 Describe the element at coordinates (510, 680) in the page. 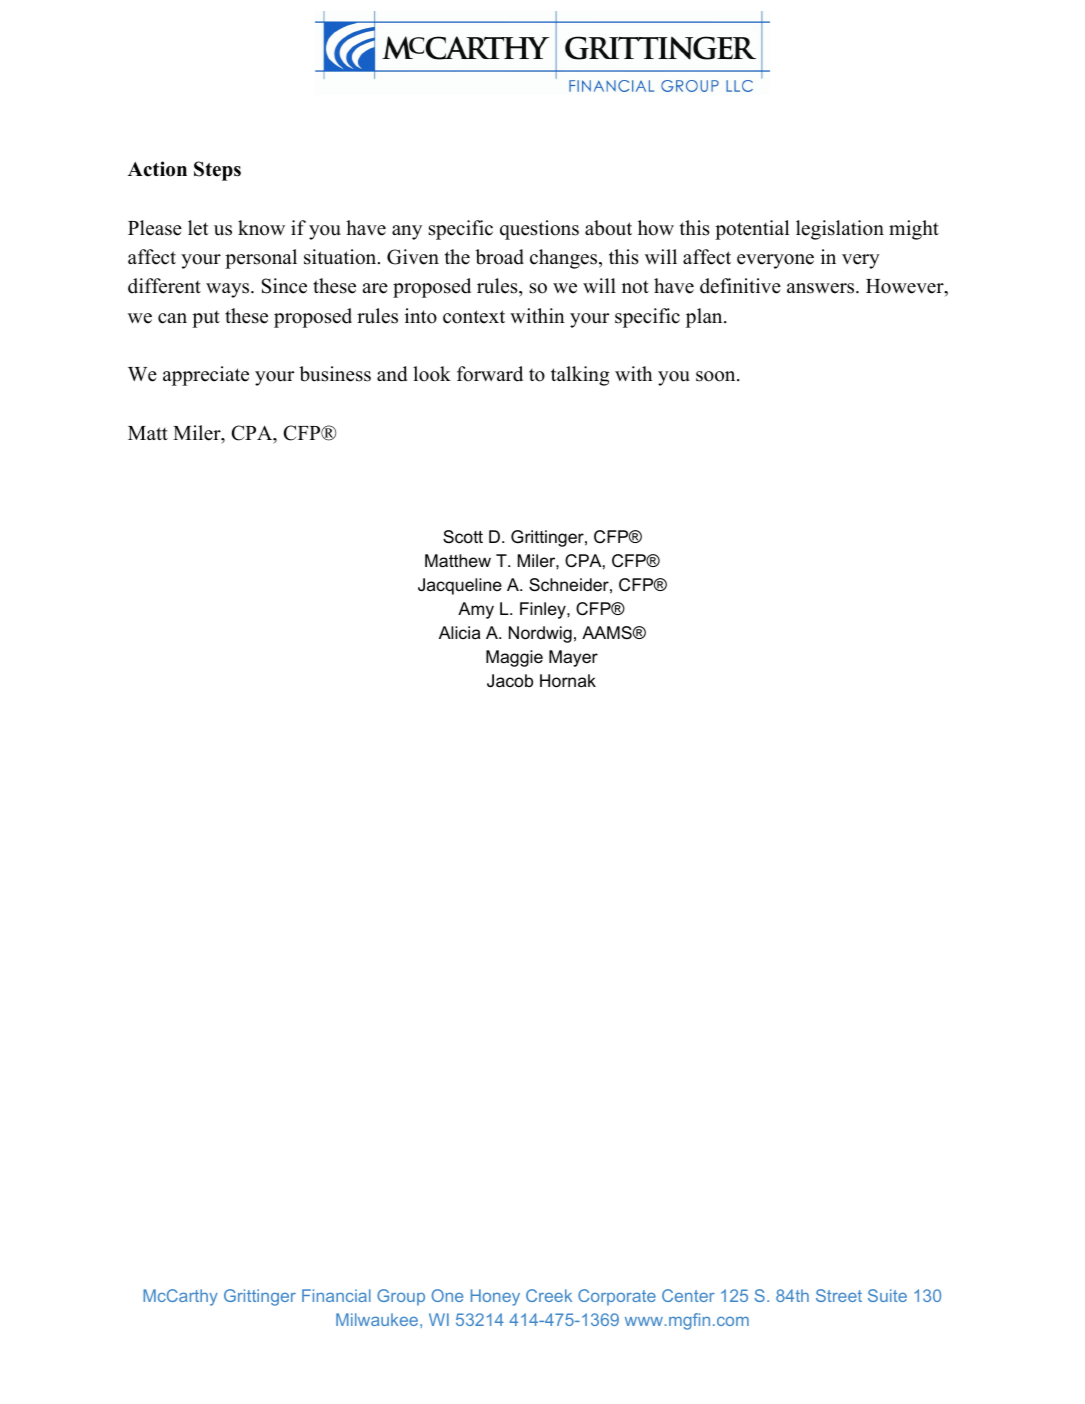

I see `Jacob` at that location.
